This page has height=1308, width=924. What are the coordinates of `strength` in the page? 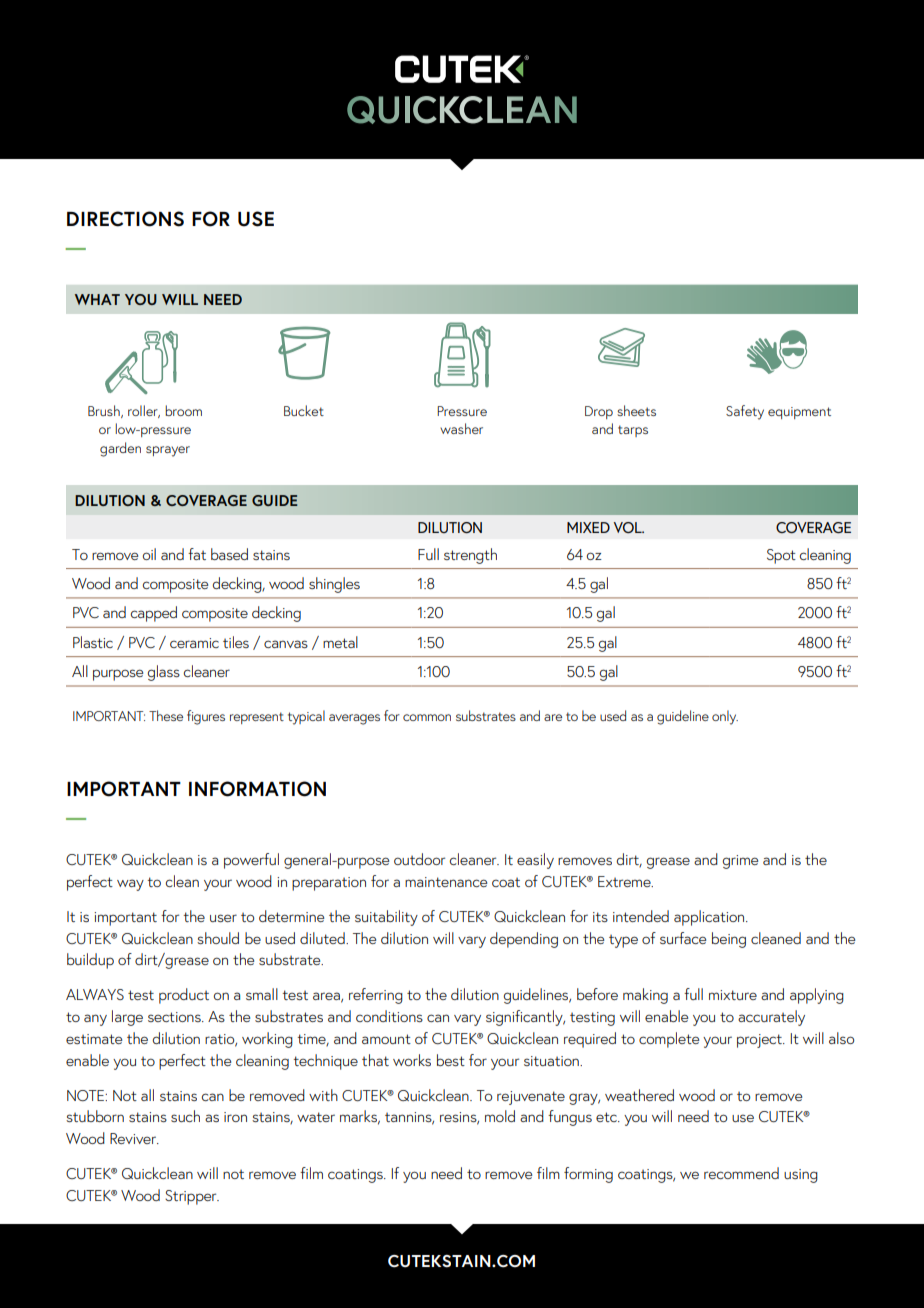 It's located at (470, 556).
